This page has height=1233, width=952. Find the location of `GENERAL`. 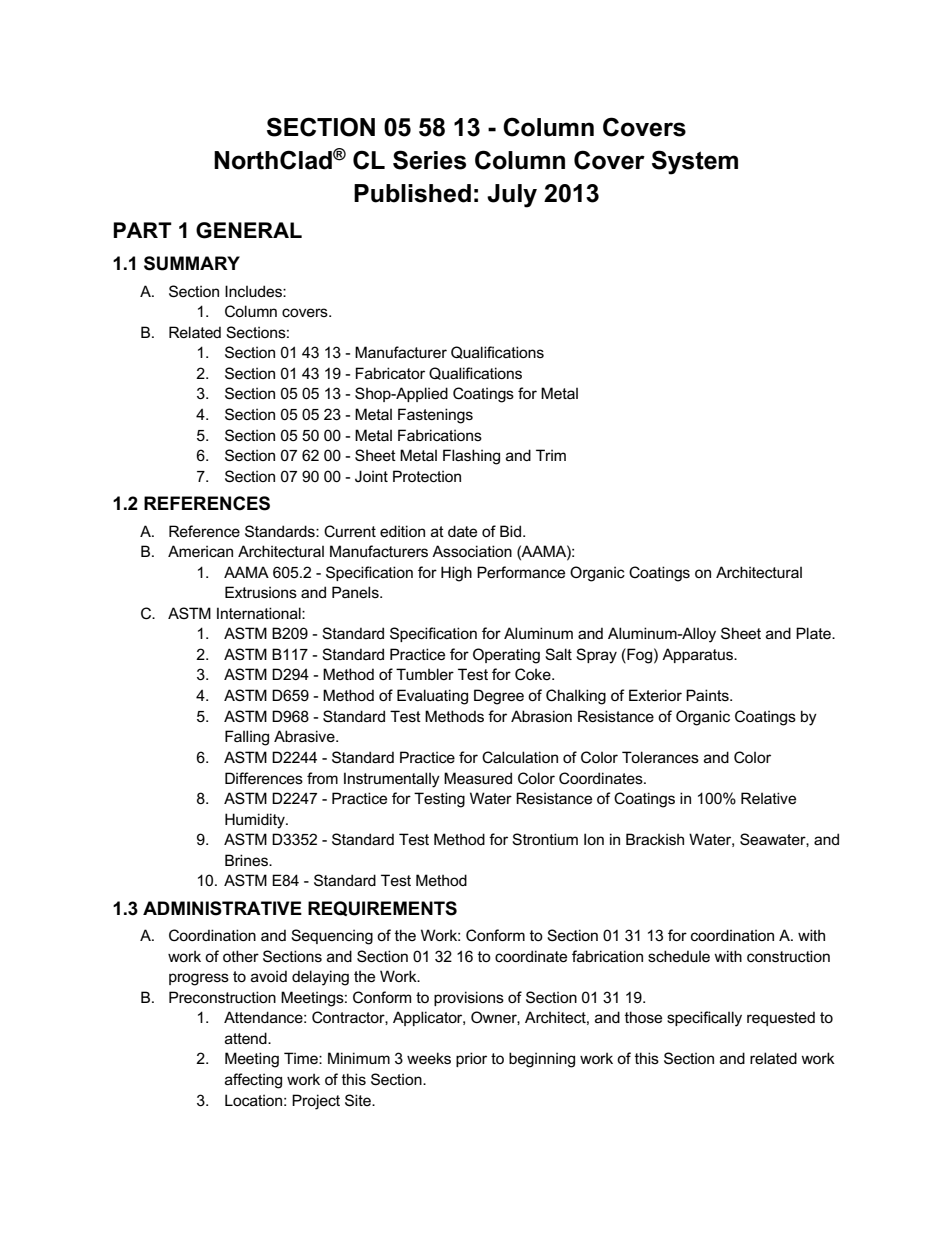

GENERAL is located at coordinates (249, 230).
